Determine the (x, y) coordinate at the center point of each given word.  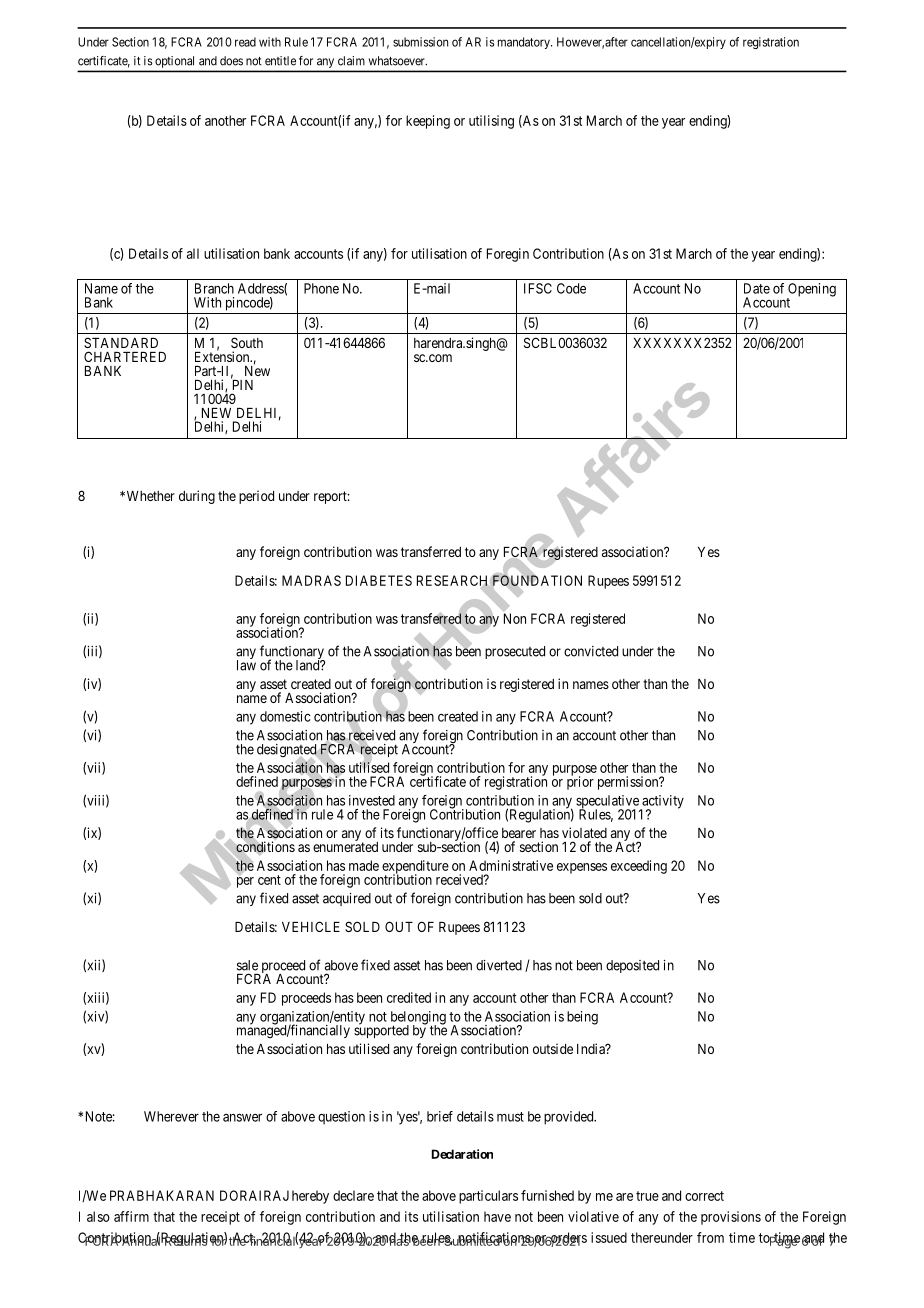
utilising (491, 122)
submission (420, 42)
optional (174, 62)
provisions (731, 1218)
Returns (185, 1240)
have (497, 1216)
